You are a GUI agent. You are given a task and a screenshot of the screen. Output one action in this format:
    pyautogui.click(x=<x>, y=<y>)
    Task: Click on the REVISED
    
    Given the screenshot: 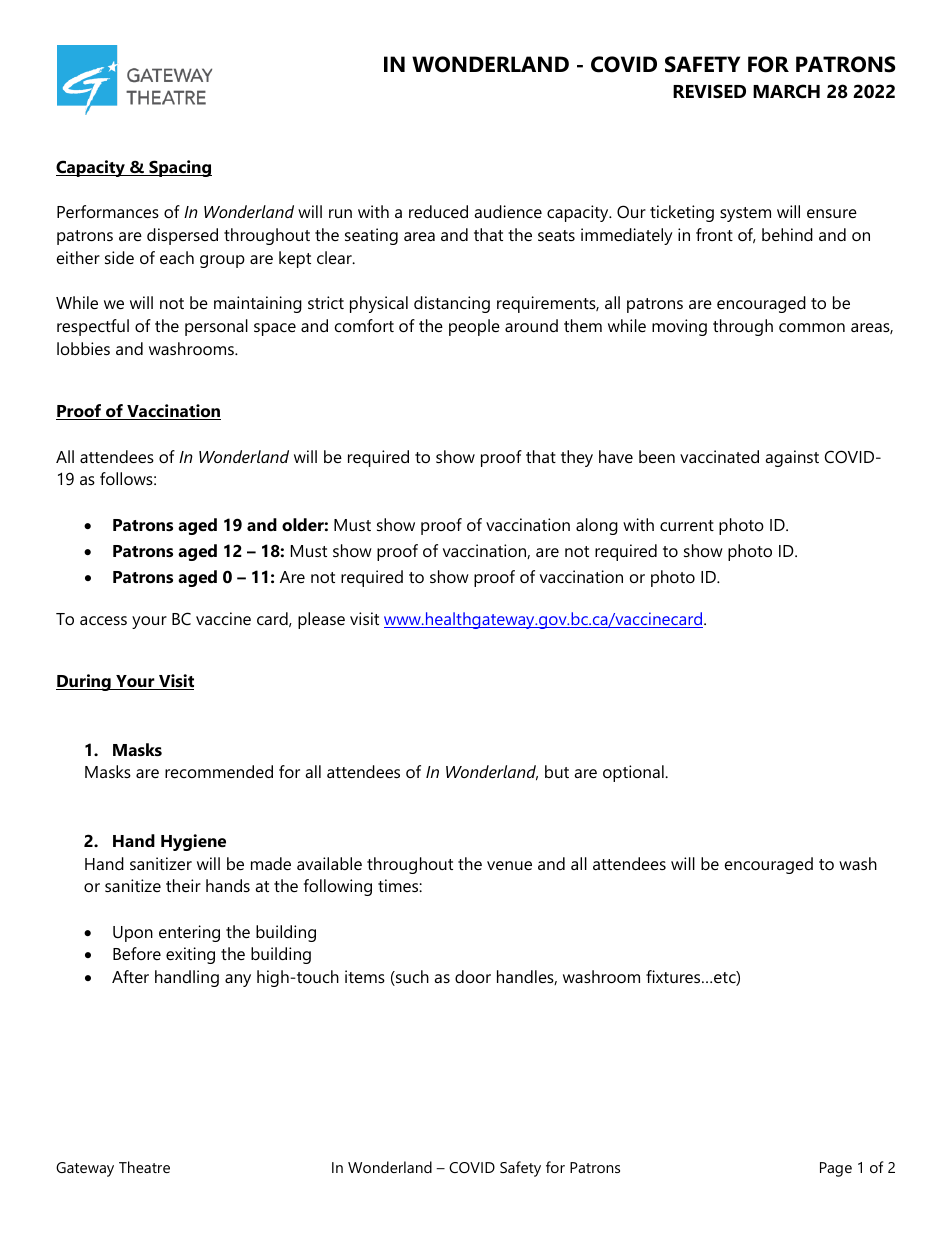 What is the action you would take?
    pyautogui.click(x=709, y=91)
